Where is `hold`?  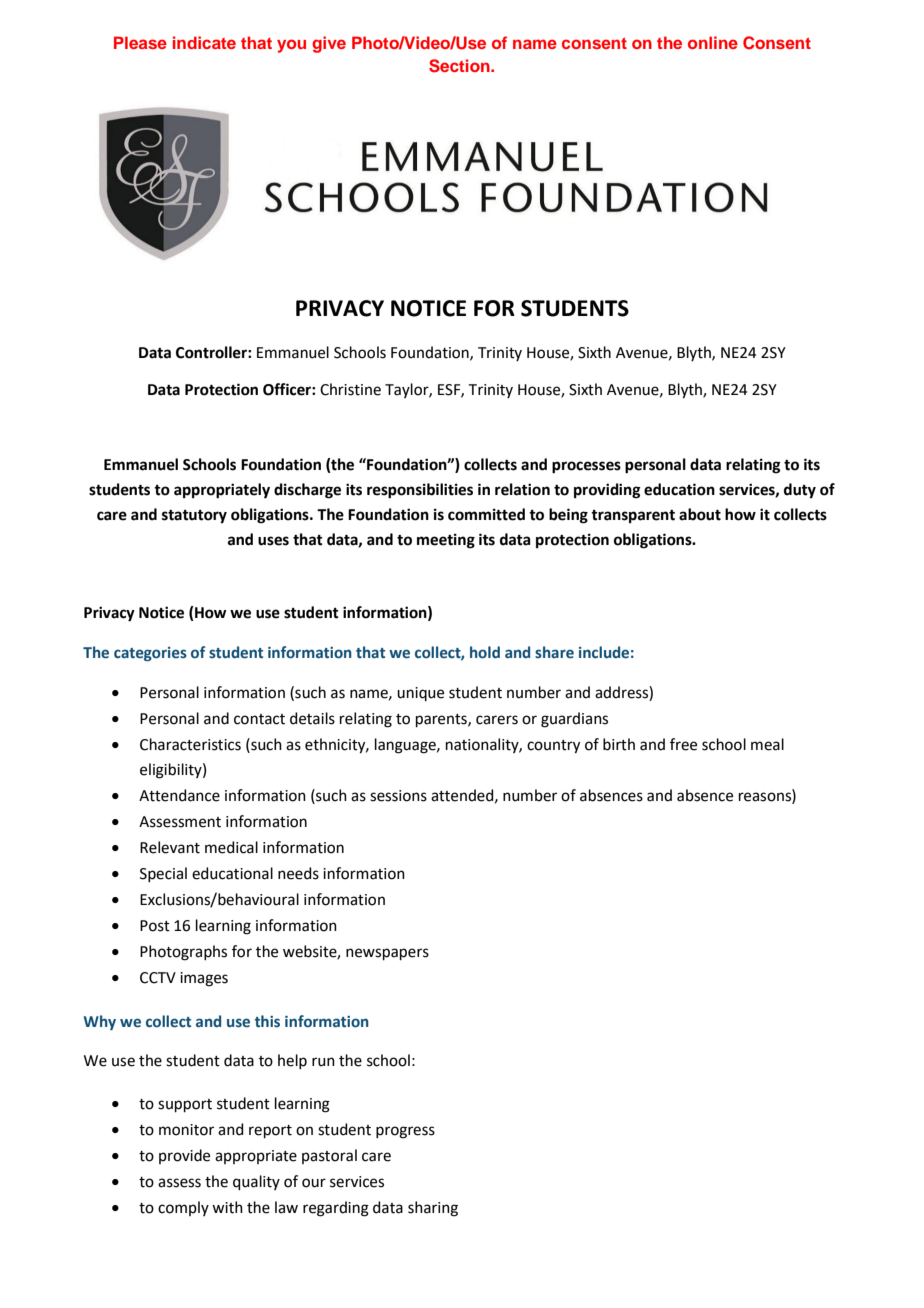
hold is located at coordinates (485, 652).
